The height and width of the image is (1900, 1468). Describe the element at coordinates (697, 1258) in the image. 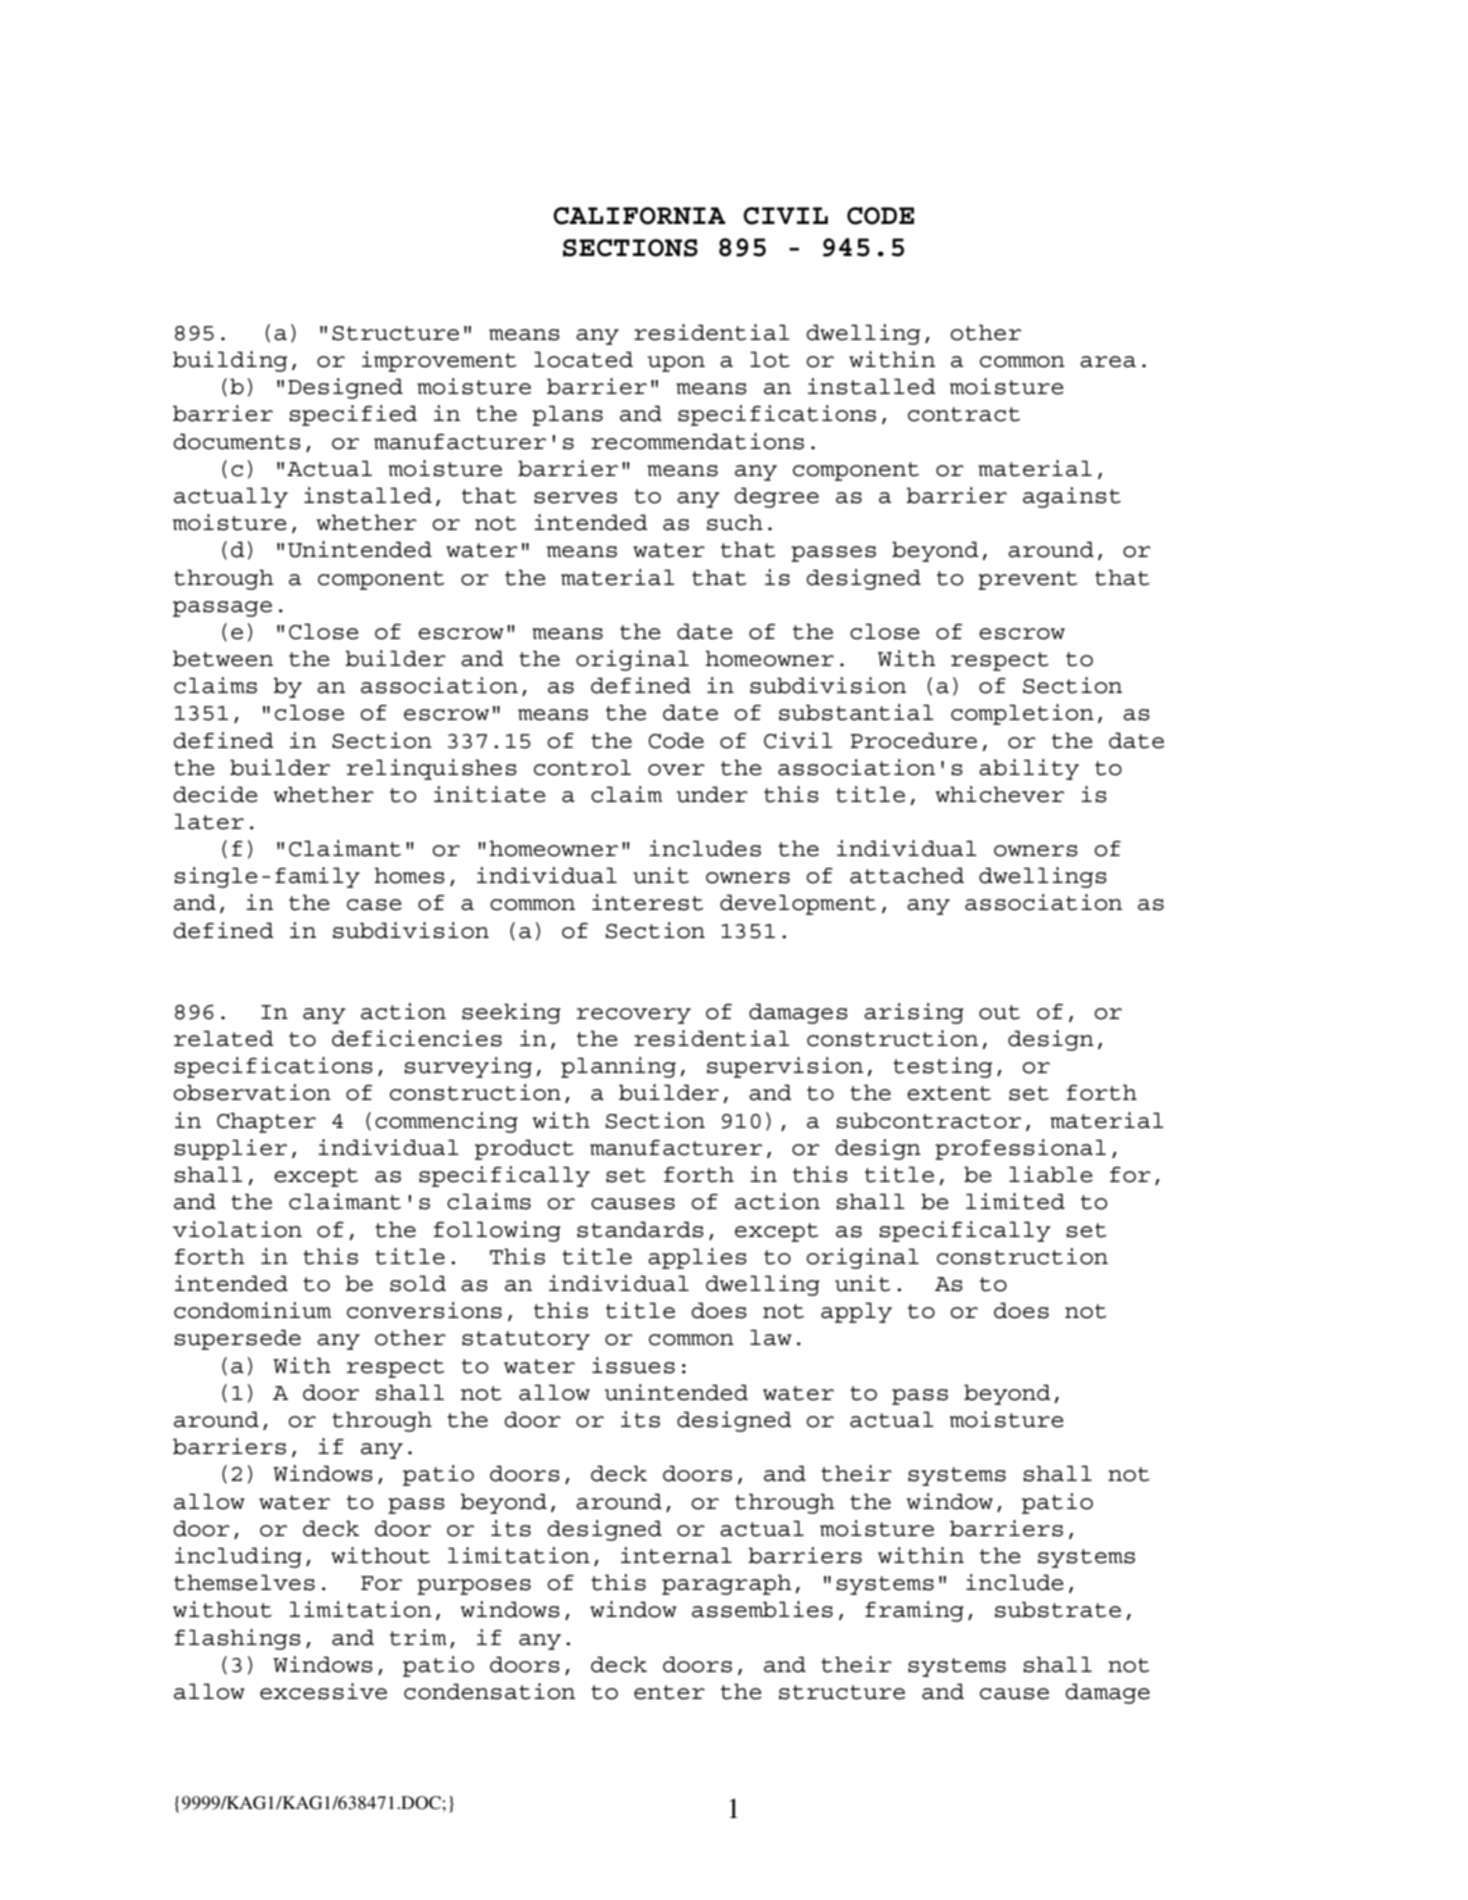

I see `applies` at that location.
